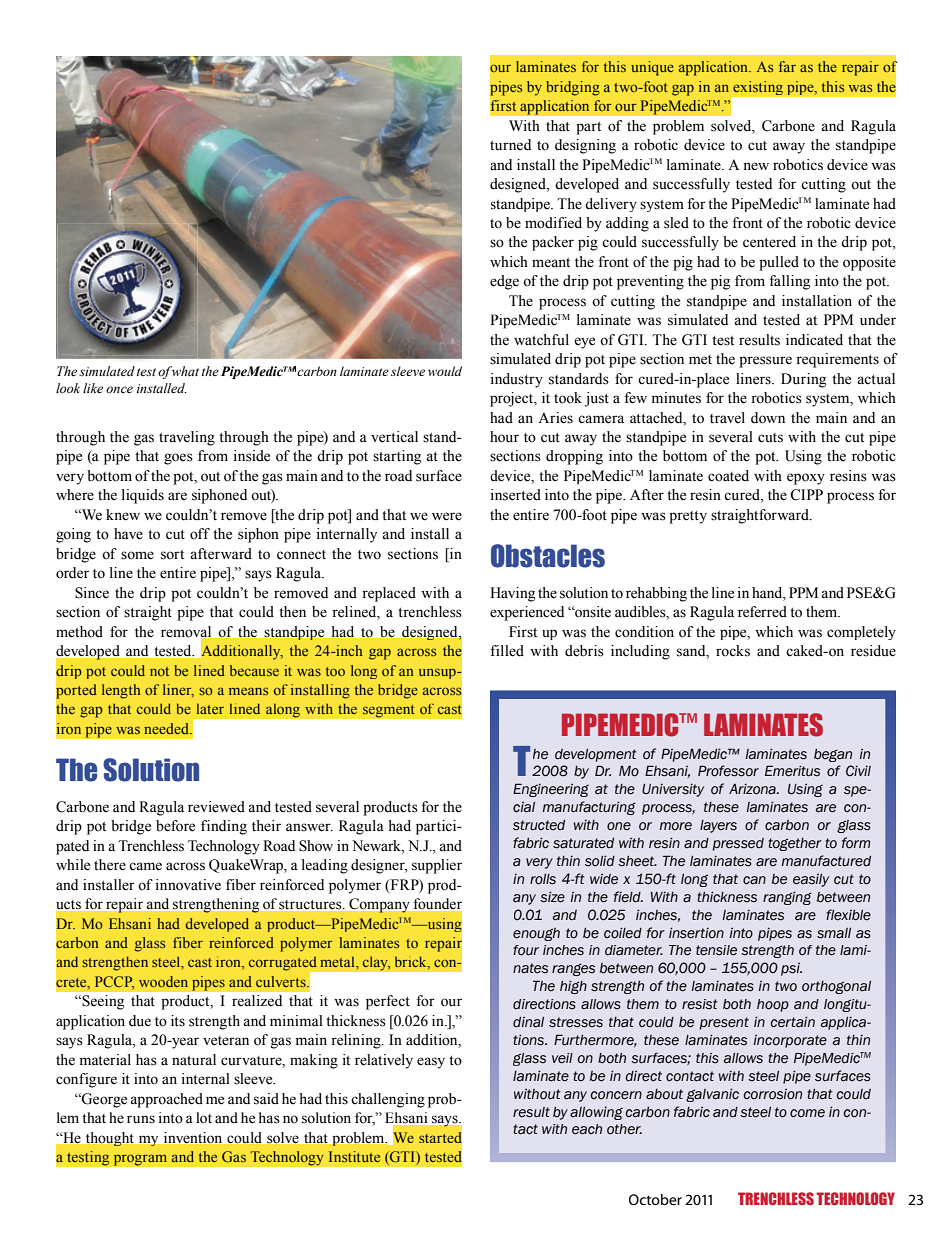 This screenshot has width=952, height=1233. Describe the element at coordinates (187, 632) in the screenshot. I see `removal` at that location.
